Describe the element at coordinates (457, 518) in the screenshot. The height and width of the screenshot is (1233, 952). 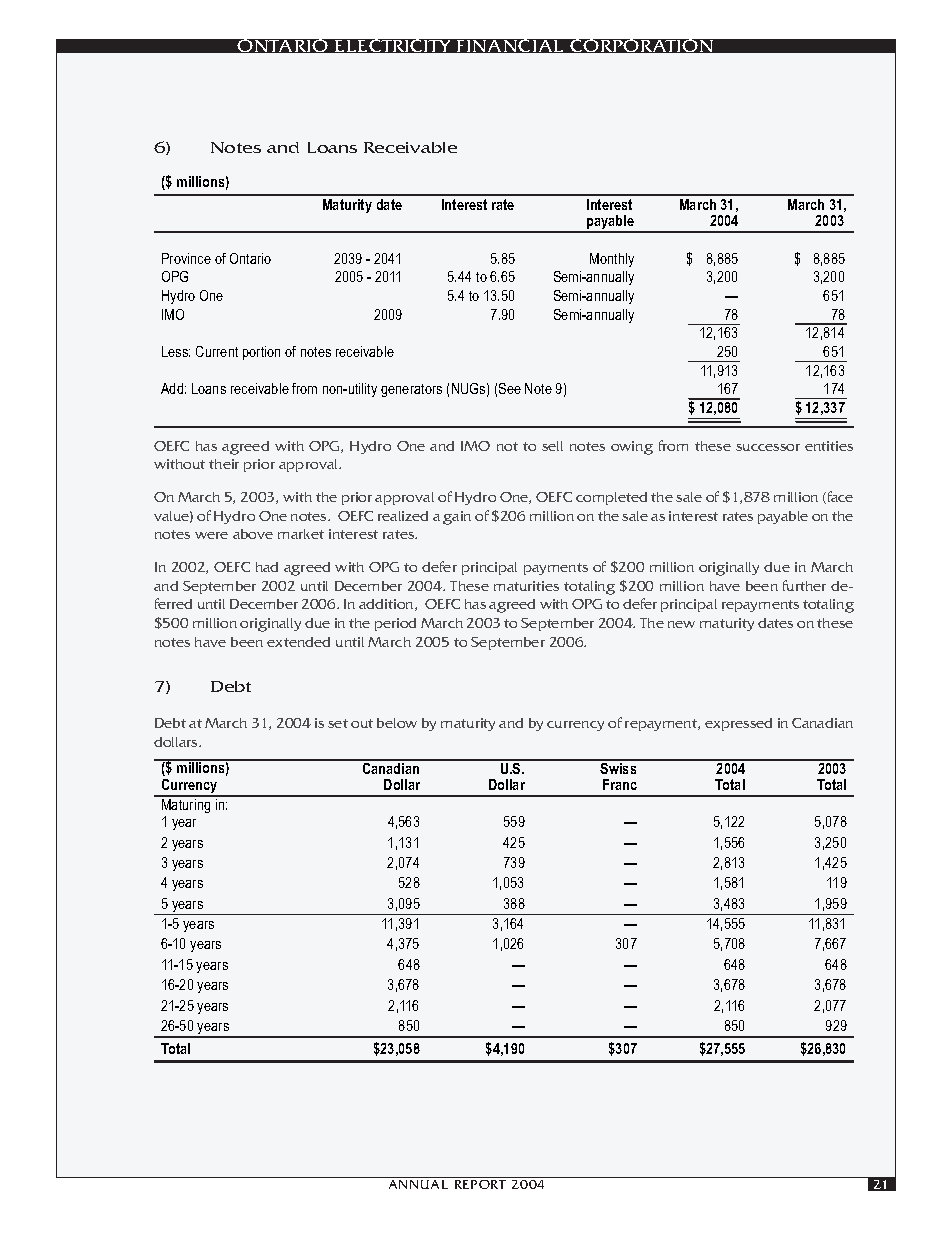
I see `gain` at that location.
